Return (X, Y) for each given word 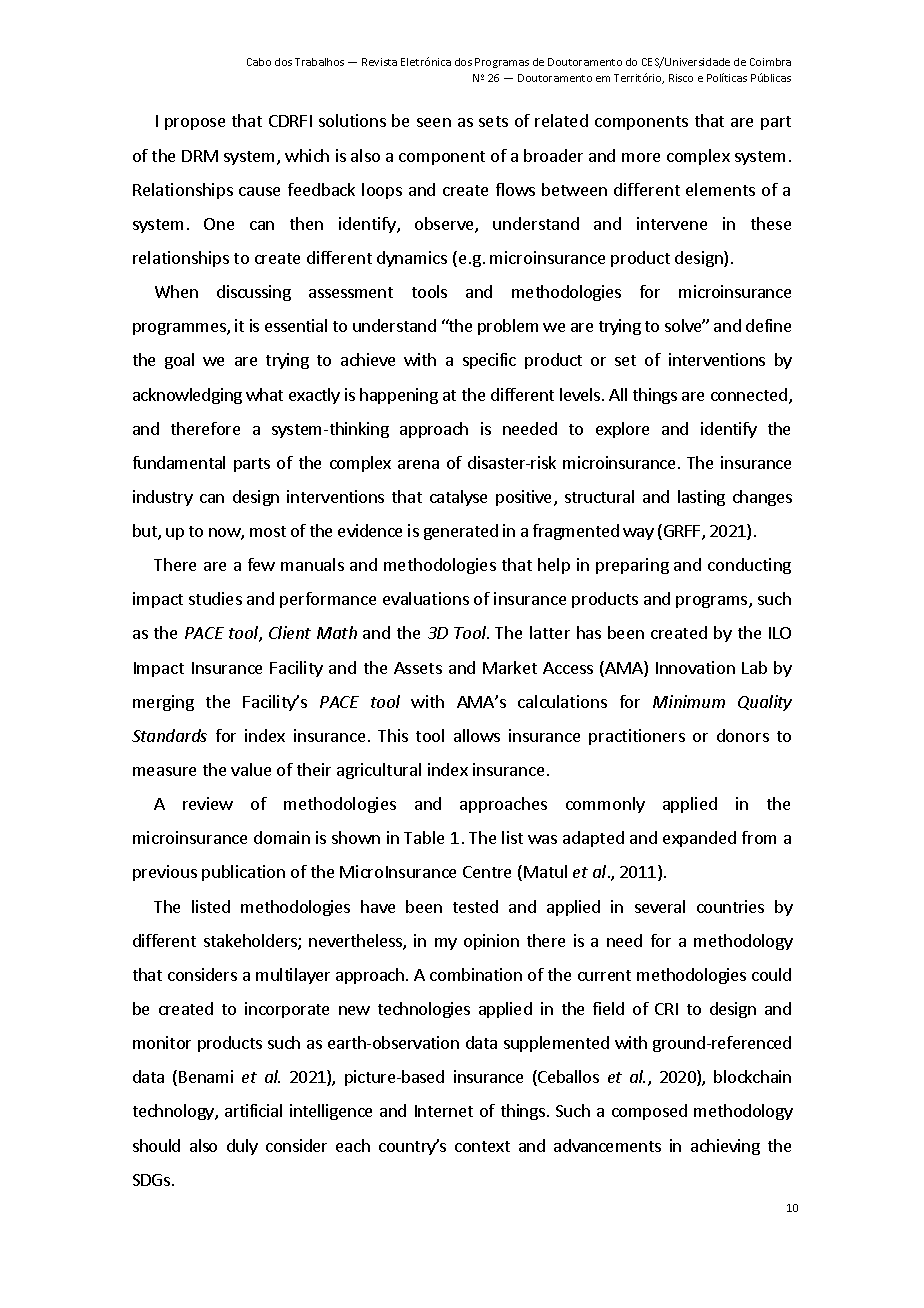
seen (434, 122)
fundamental (179, 462)
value (251, 769)
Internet (444, 1111)
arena (418, 464)
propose (195, 124)
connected (749, 394)
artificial (253, 1110)
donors (743, 735)
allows (477, 735)
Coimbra (770, 62)
